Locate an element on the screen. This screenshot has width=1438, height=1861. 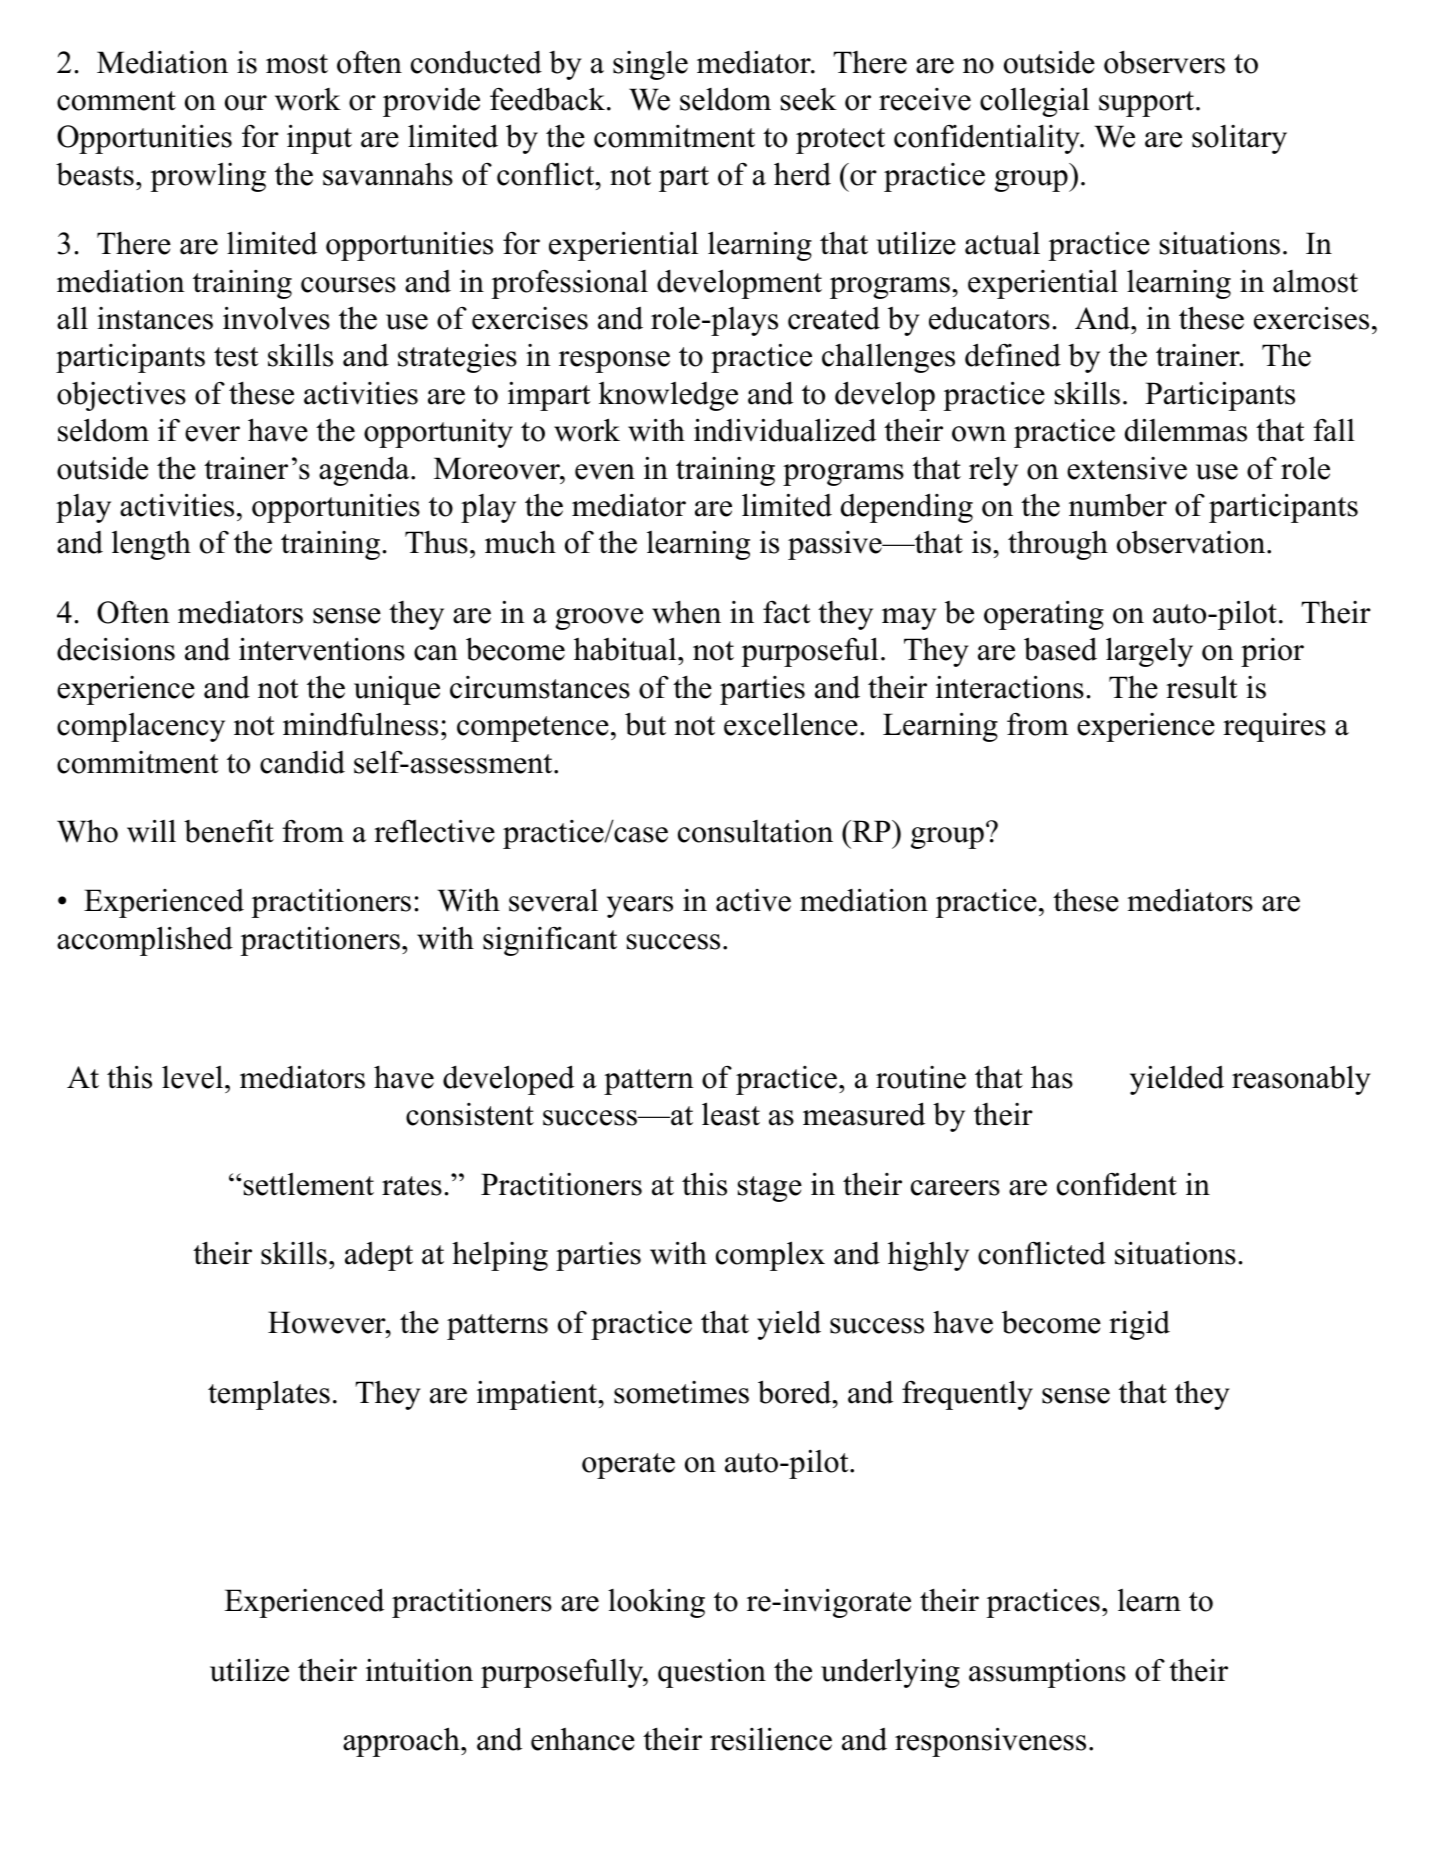
candid is located at coordinates (302, 762).
